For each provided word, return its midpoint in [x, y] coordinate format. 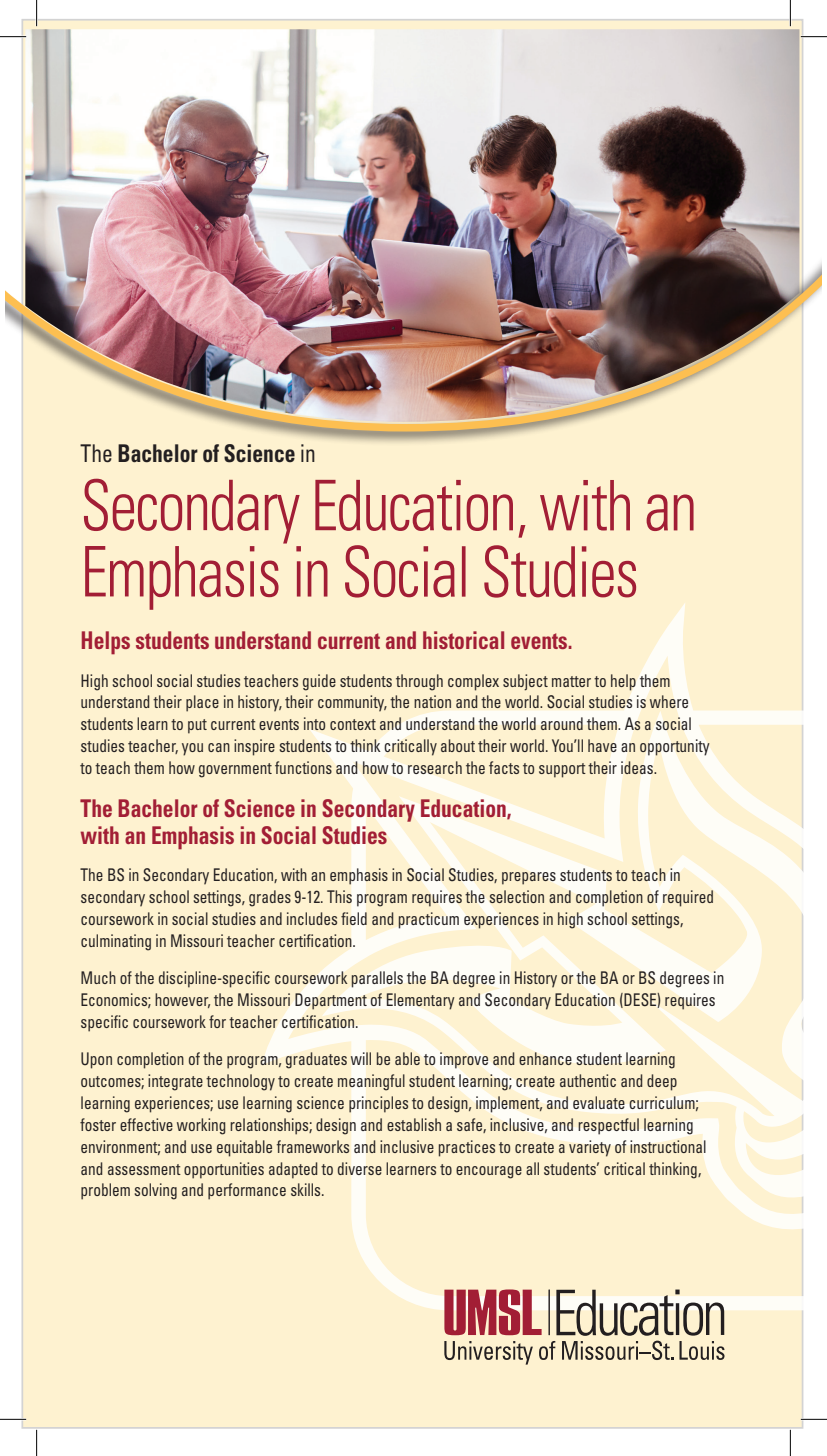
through [419, 682]
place [202, 703]
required [688, 898]
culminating [116, 942]
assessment [144, 1169]
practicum [428, 920]
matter [571, 681]
